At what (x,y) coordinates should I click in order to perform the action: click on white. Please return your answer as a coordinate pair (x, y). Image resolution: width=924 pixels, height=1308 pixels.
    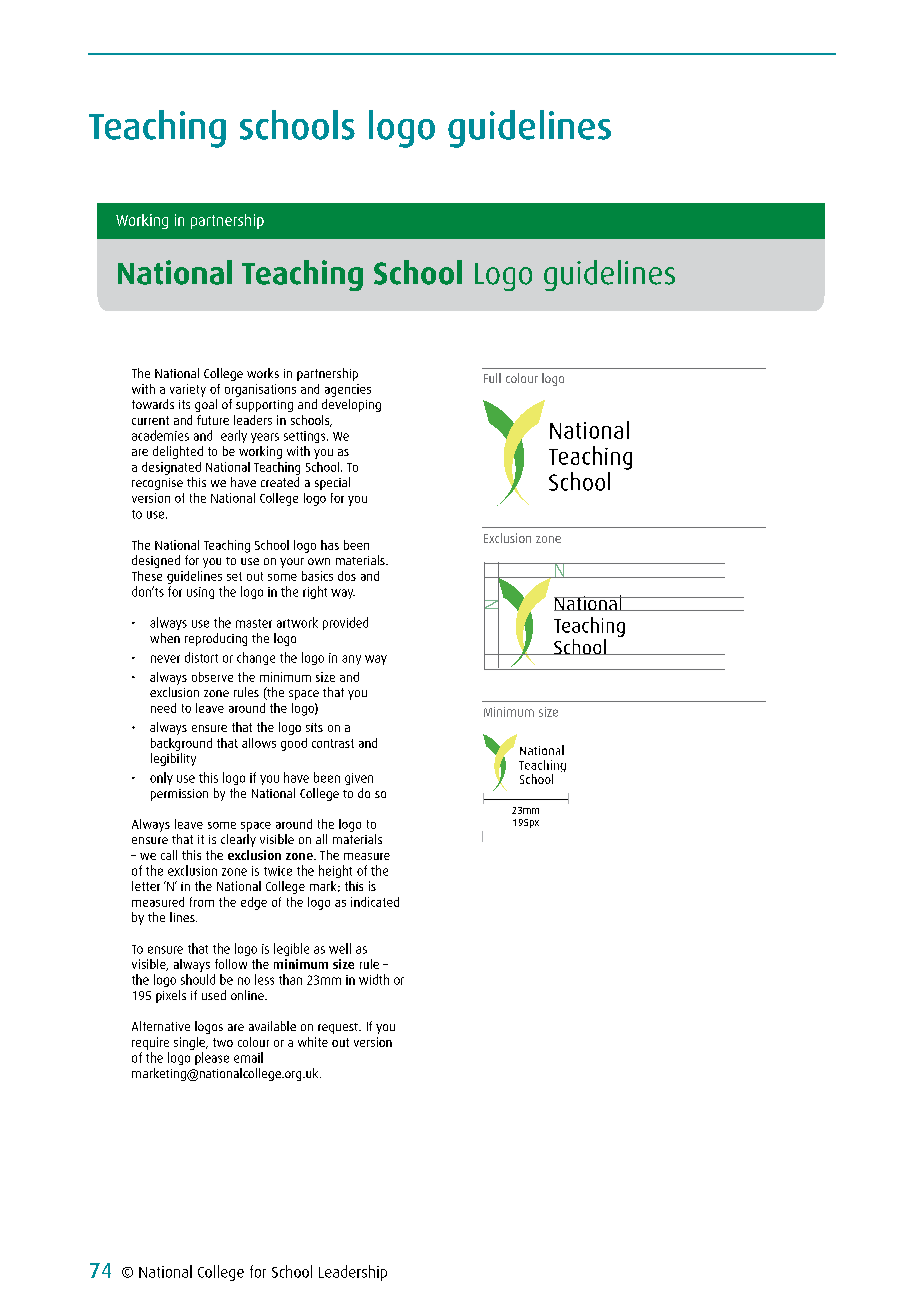
    Looking at the image, I should click on (313, 1042).
